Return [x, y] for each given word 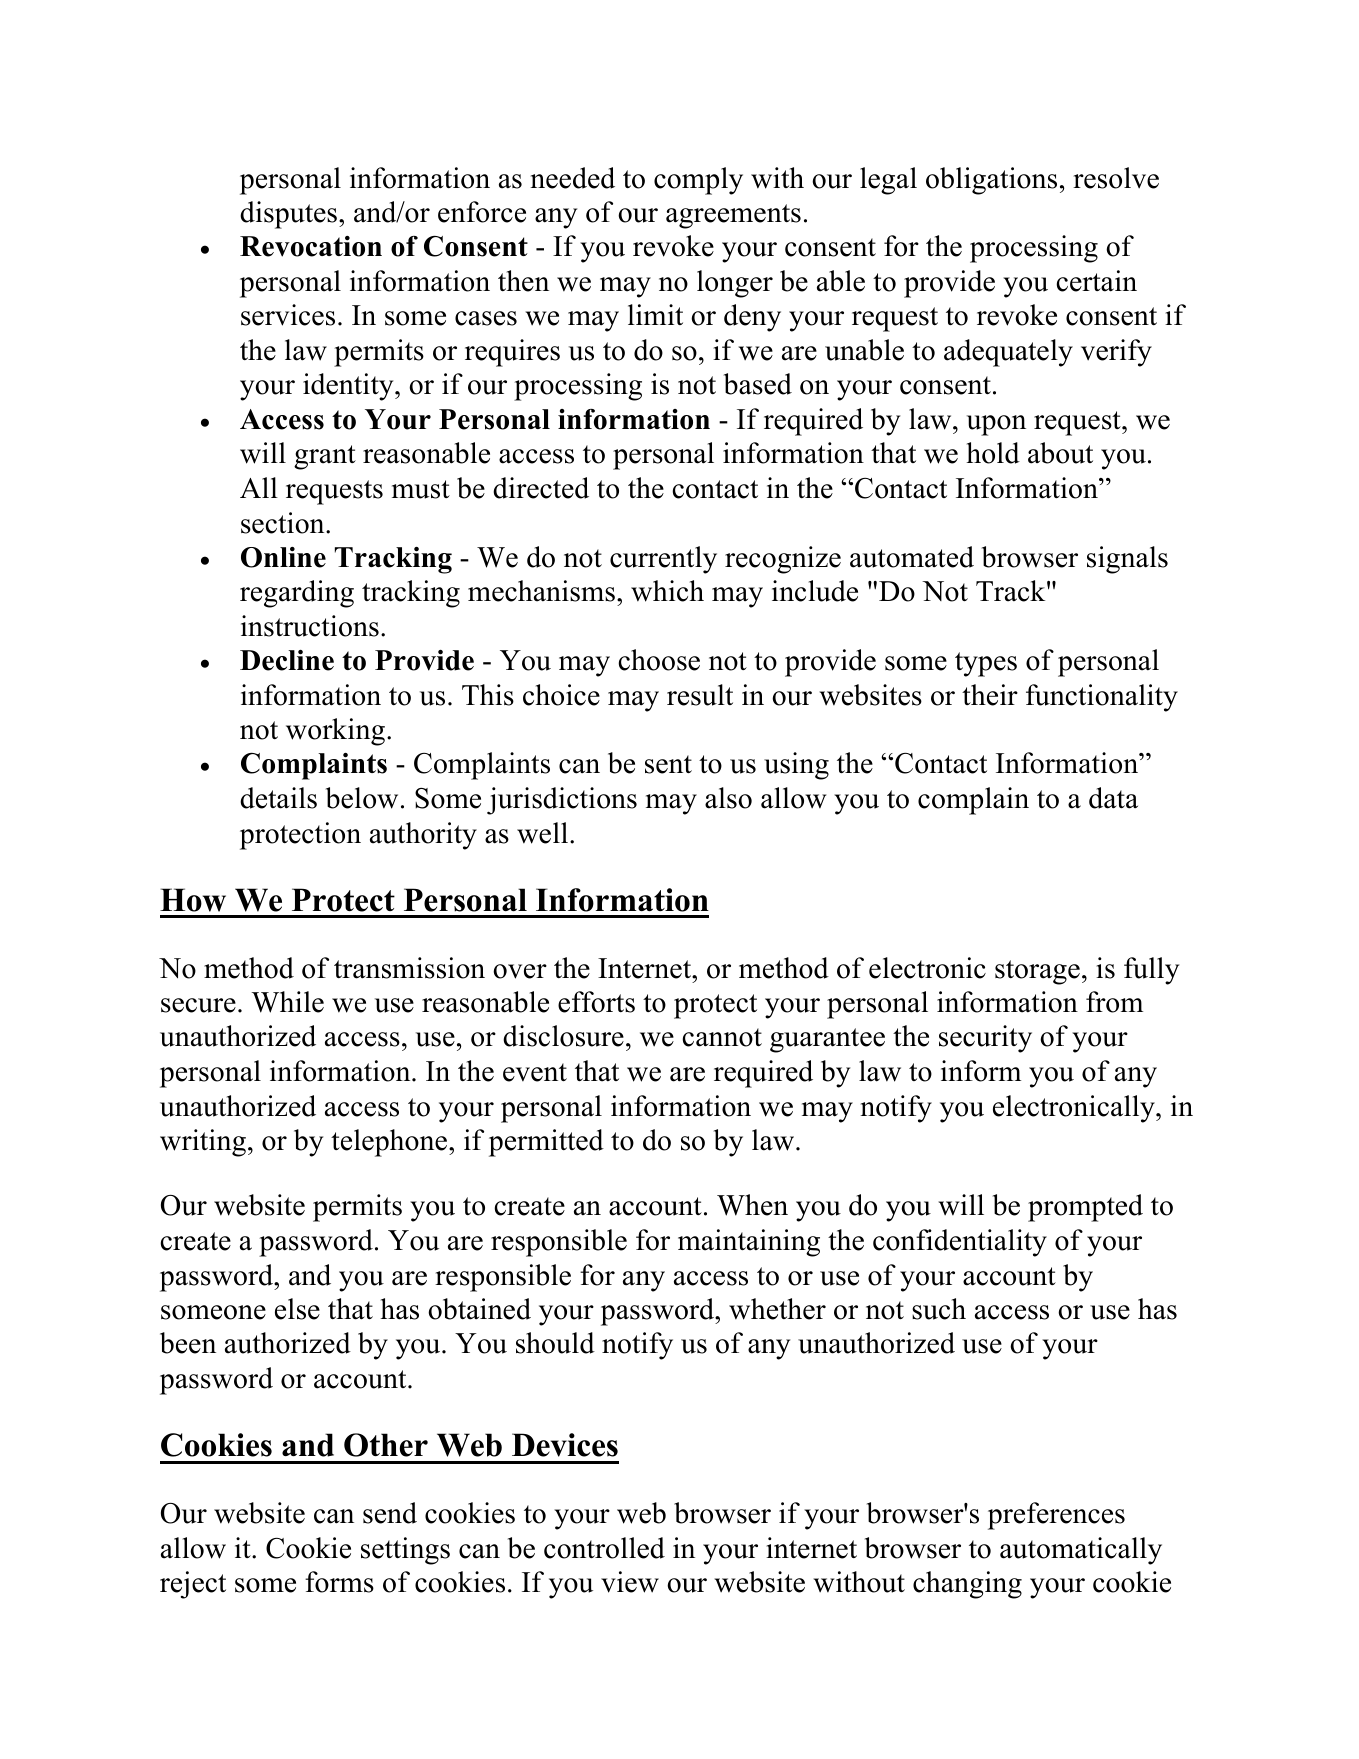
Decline [287, 660]
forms [339, 1582]
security [985, 1039]
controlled [604, 1548]
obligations [991, 181]
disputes [288, 215]
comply [698, 181]
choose [659, 660]
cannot [722, 1037]
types [986, 664]
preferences [1056, 1516]
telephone [390, 1143]
